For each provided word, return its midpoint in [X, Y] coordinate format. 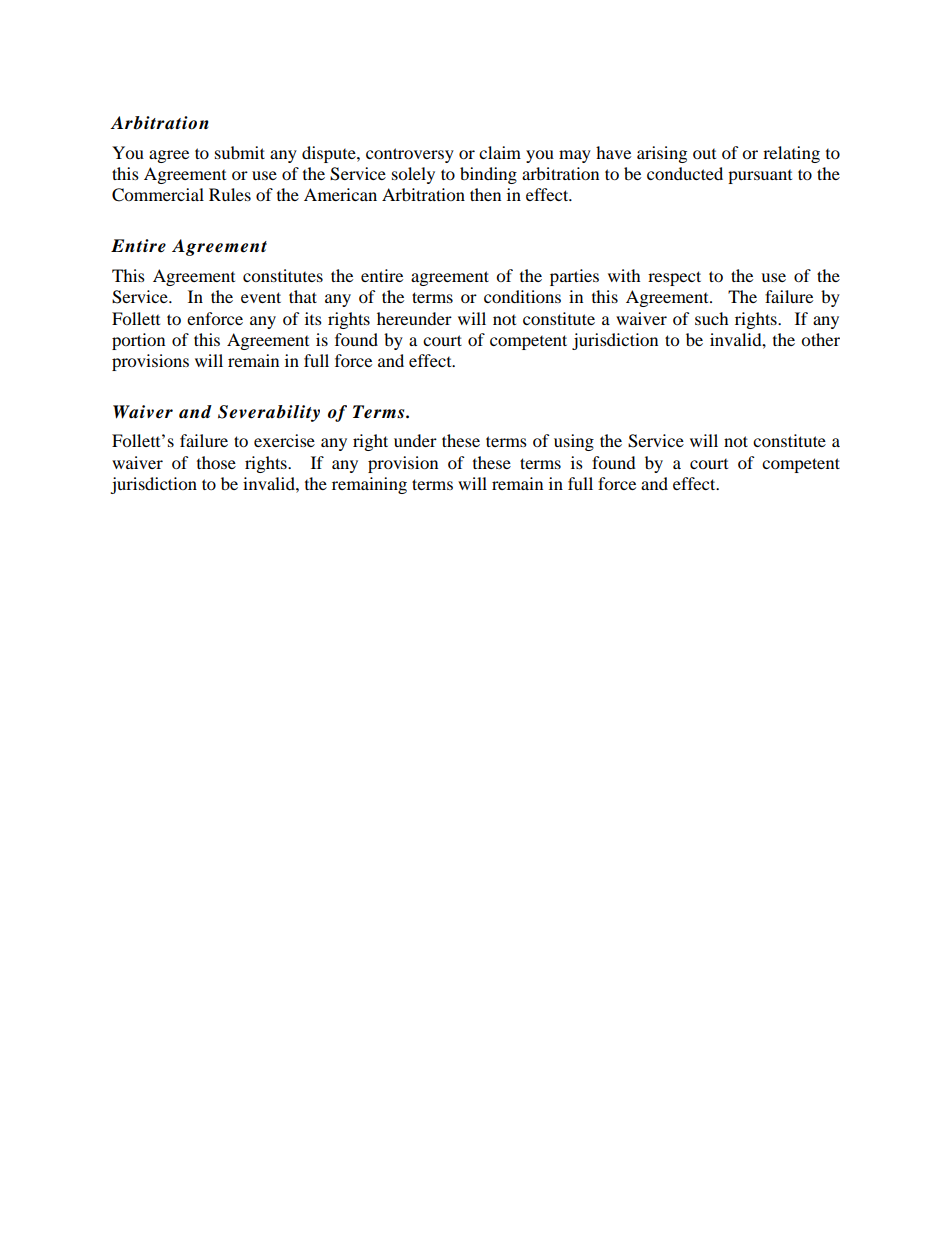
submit [240, 152]
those [216, 462]
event [261, 297]
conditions [522, 296]
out [704, 154]
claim [500, 152]
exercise [284, 440]
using [574, 442]
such [712, 318]
